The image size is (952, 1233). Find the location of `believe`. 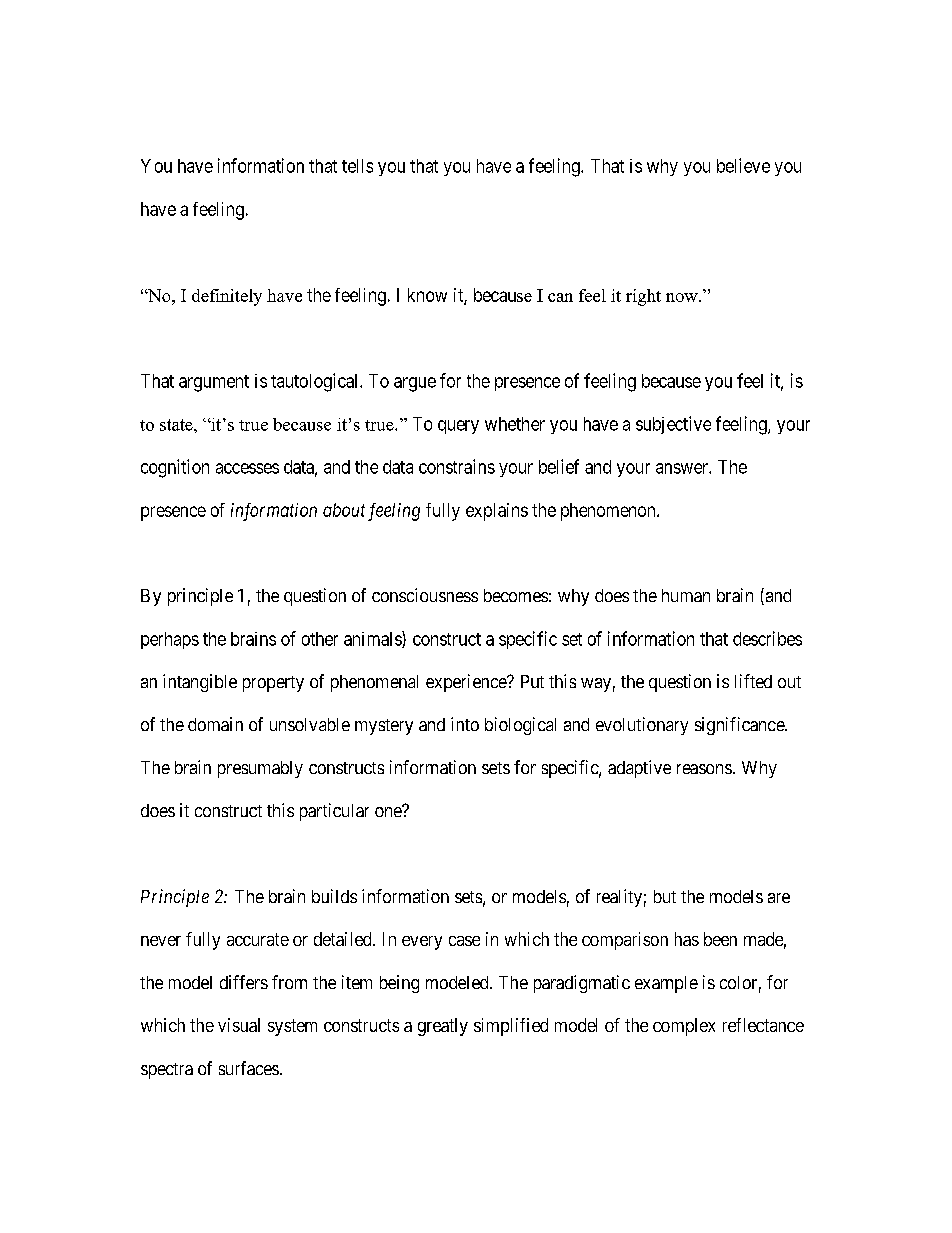

believe is located at coordinates (743, 165).
